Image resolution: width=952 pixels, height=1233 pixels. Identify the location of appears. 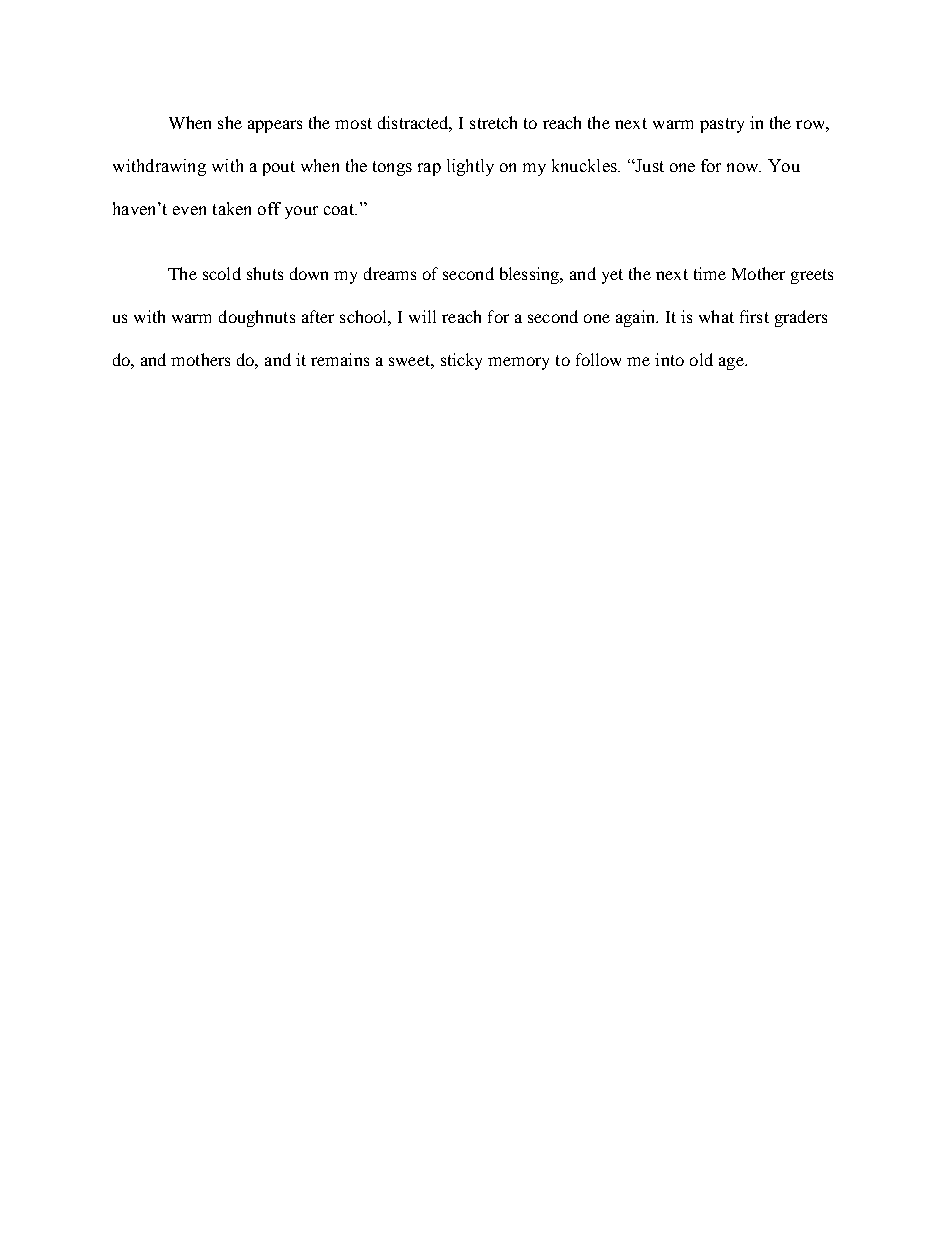
(275, 126).
